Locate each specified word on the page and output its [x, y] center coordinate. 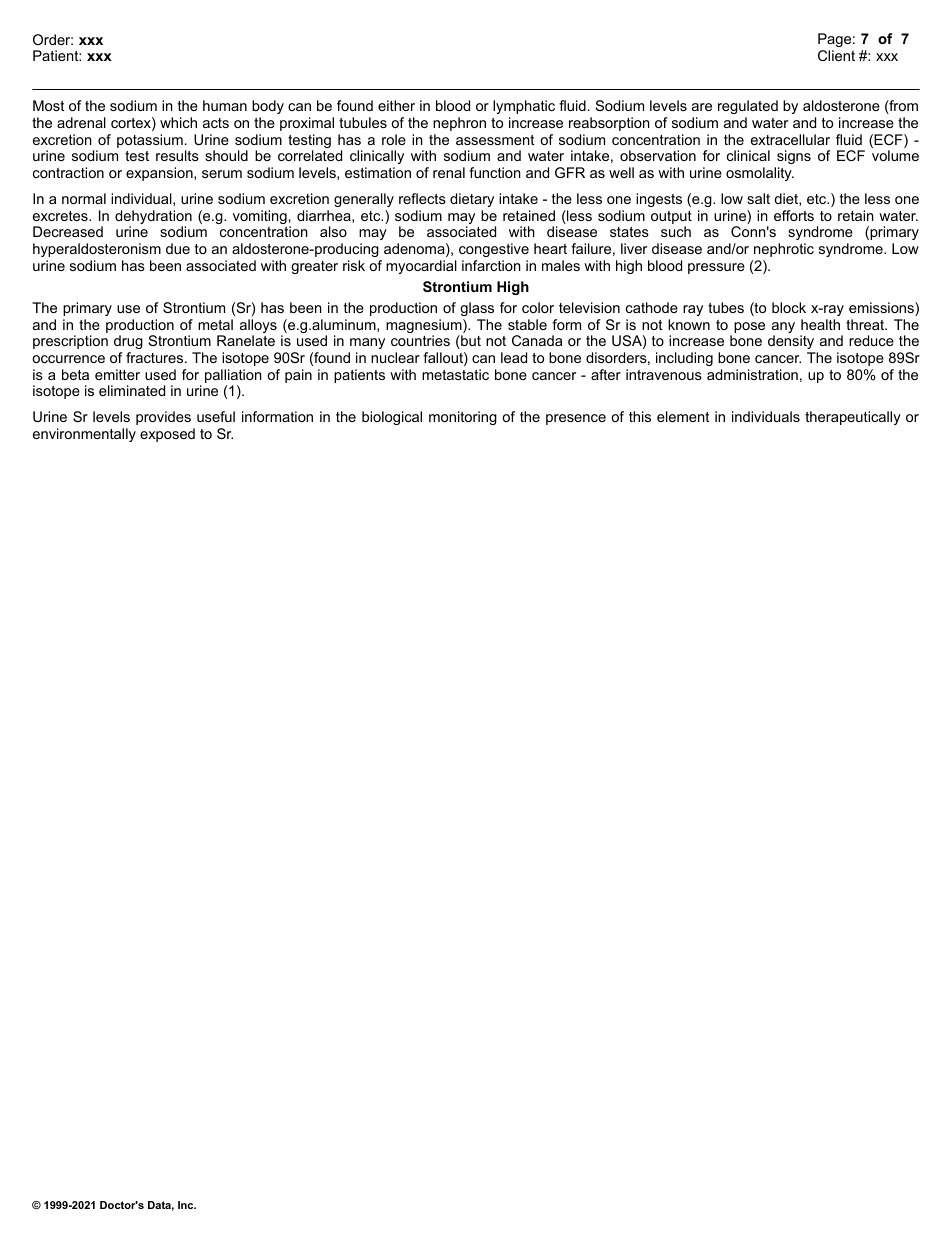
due [178, 248]
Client [836, 55]
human [225, 105]
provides [163, 418]
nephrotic [784, 250]
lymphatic [524, 107]
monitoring [463, 418]
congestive [494, 250]
